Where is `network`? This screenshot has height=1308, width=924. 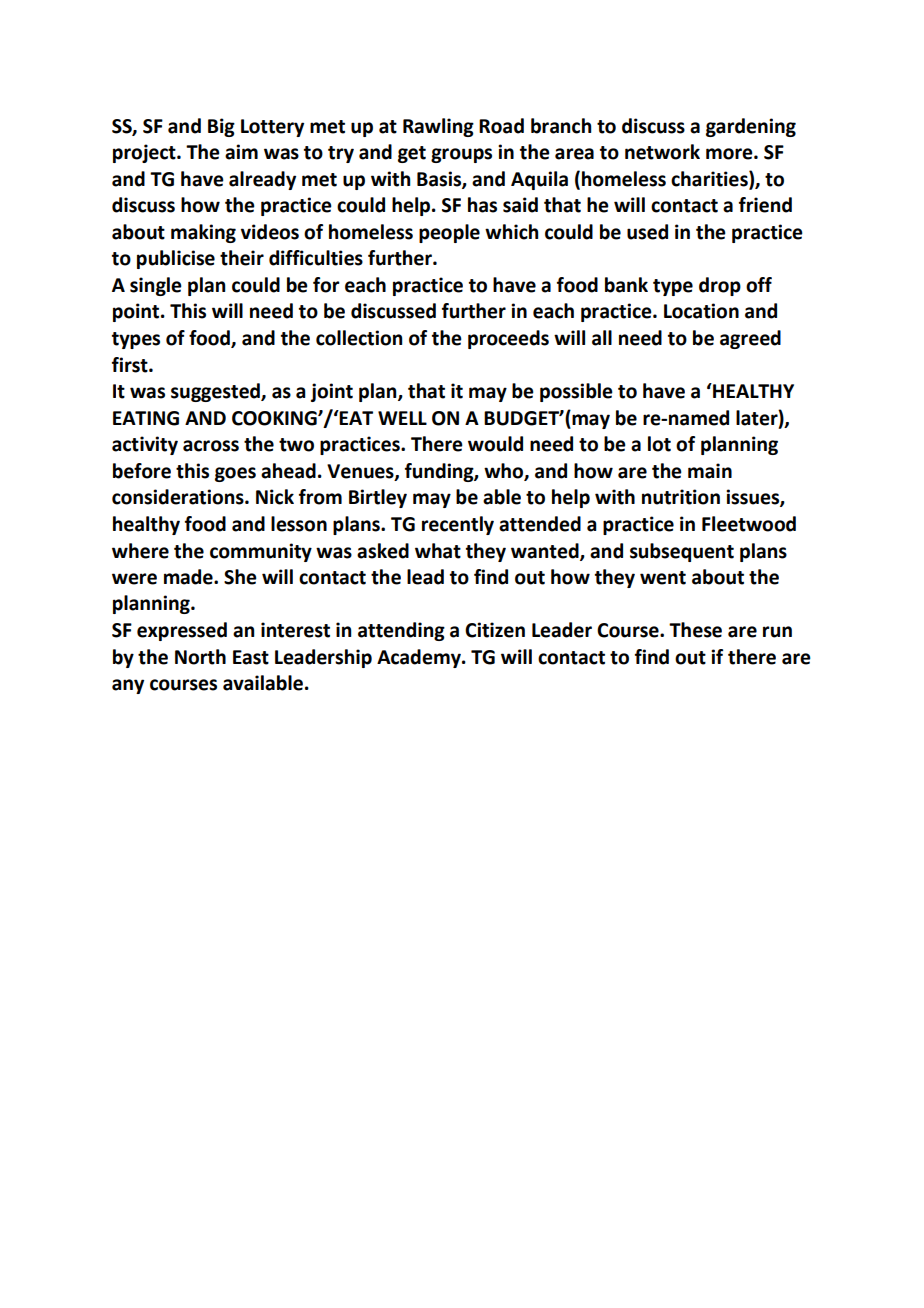 network is located at coordinates (662, 152).
